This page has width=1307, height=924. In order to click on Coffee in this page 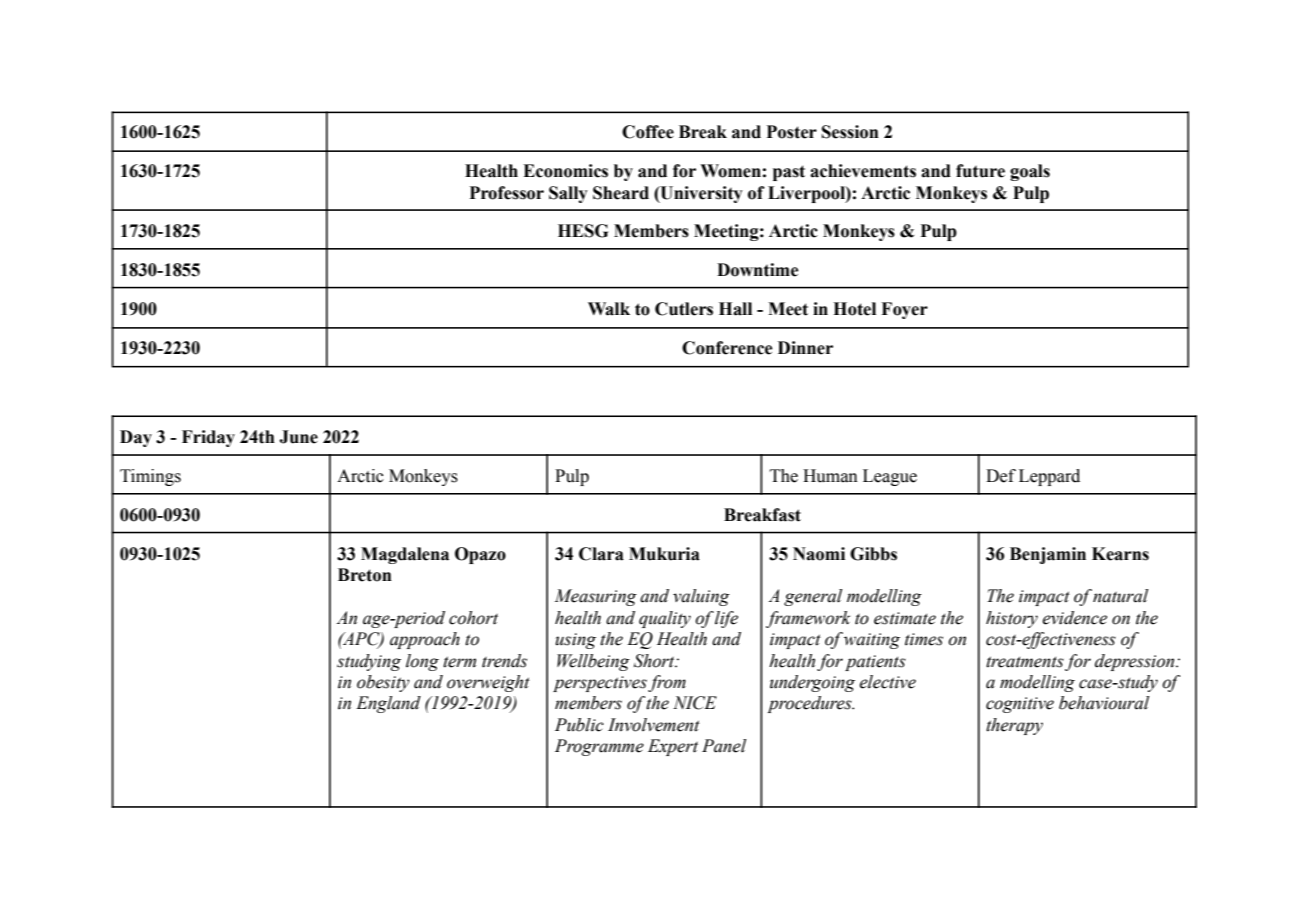, I will do `click(648, 132)`.
